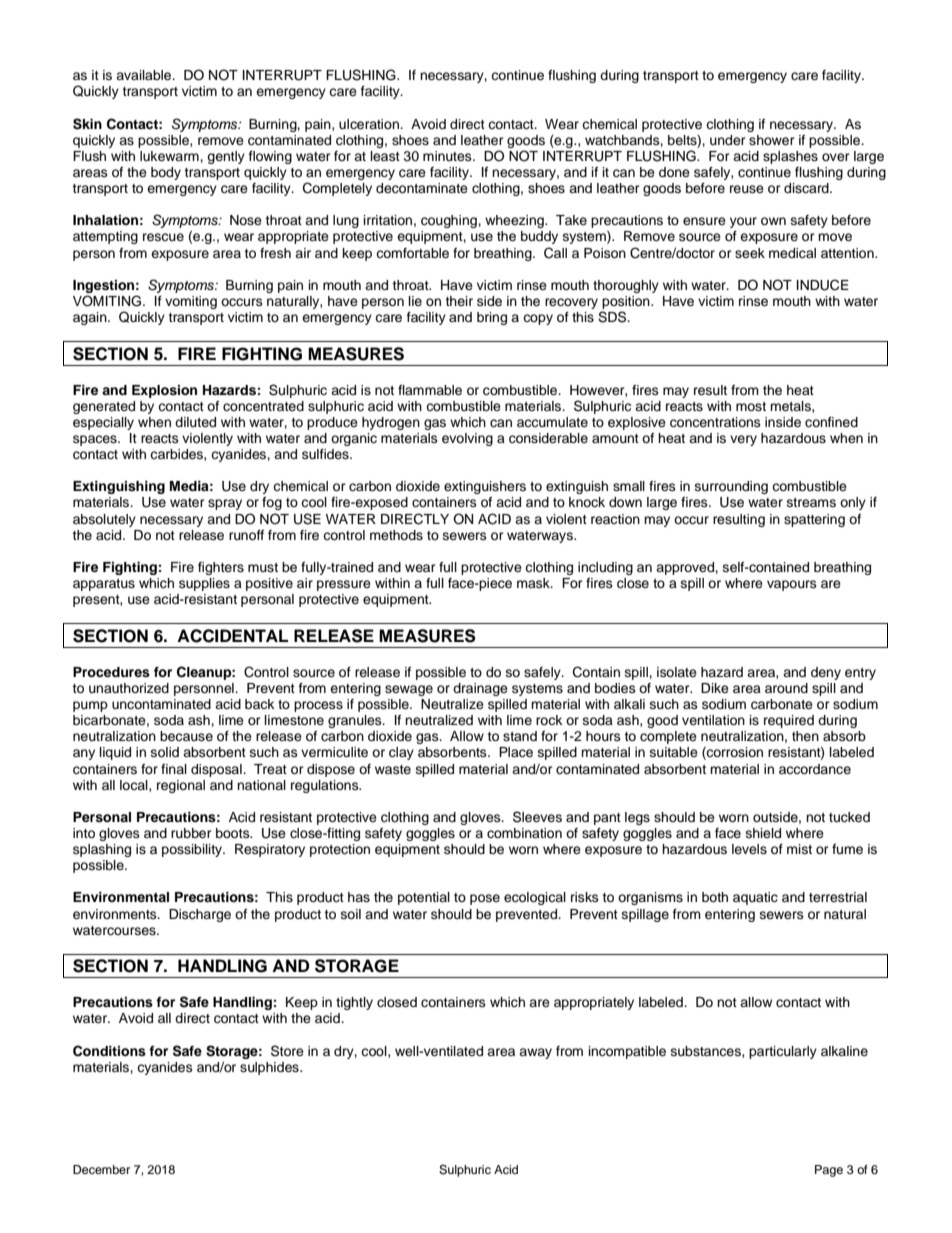  I want to click on regional, so click(181, 786).
